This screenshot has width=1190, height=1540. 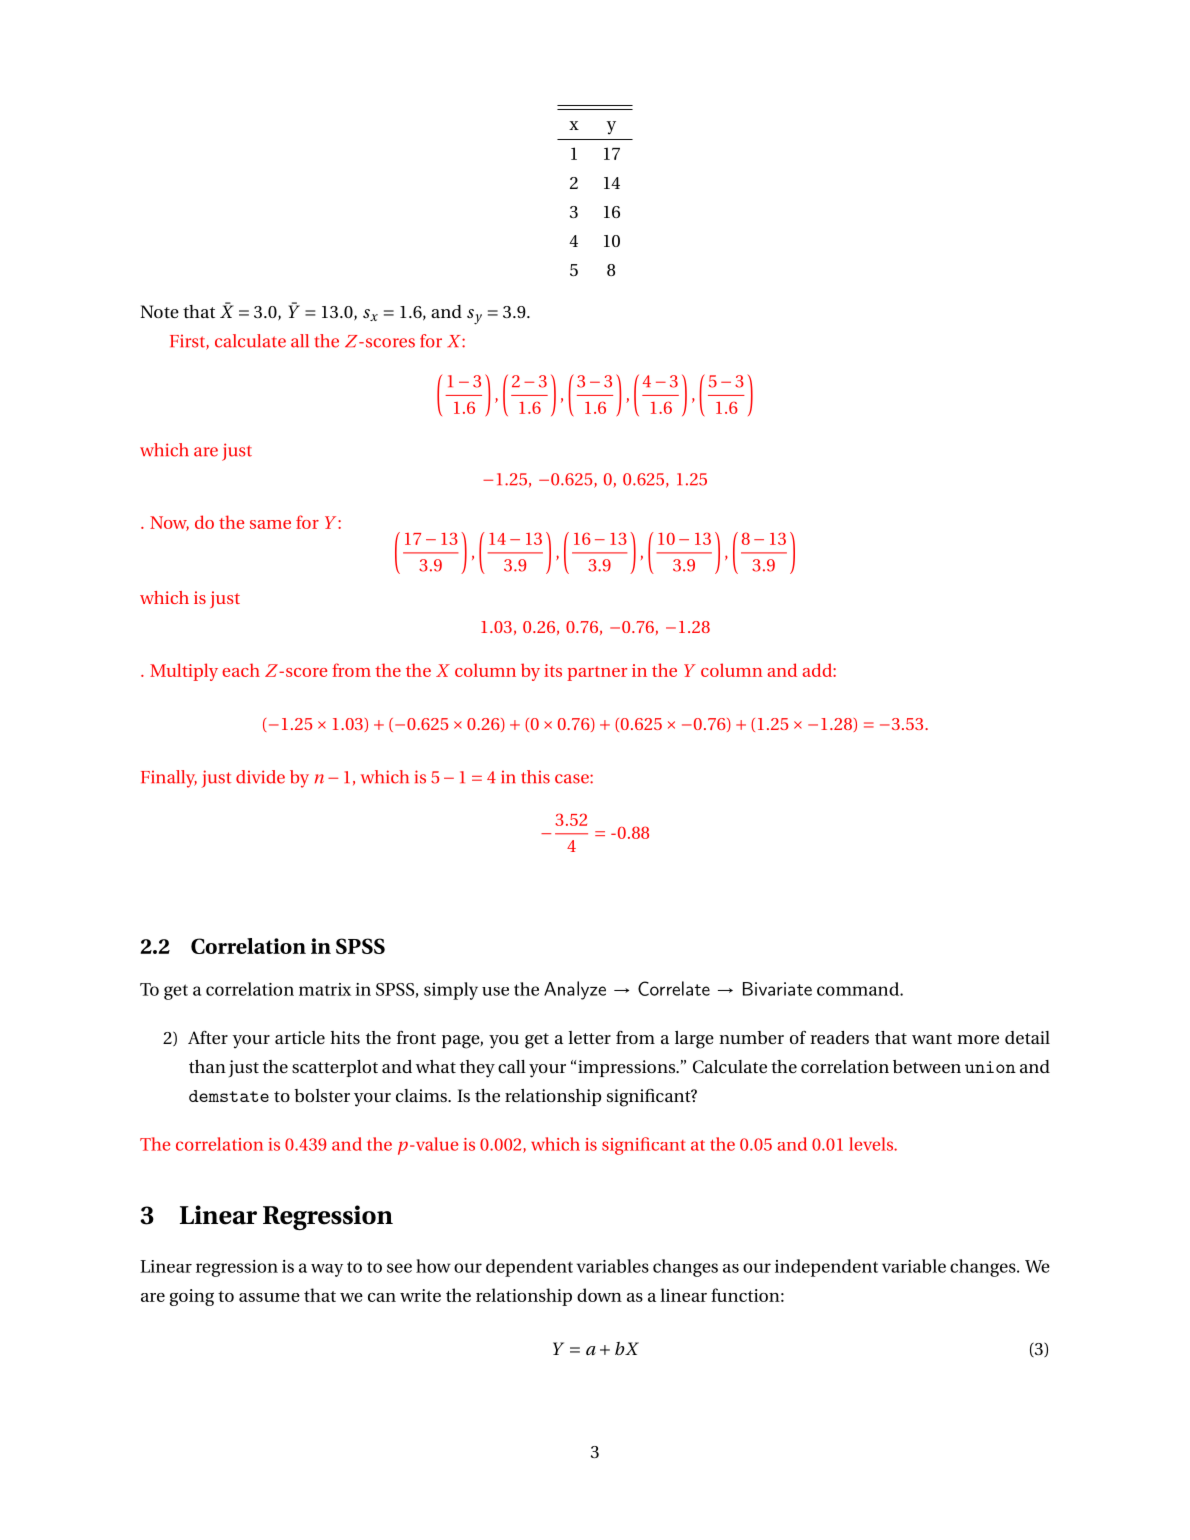 What do you see at coordinates (535, 777) in the screenshot?
I see `this` at bounding box center [535, 777].
